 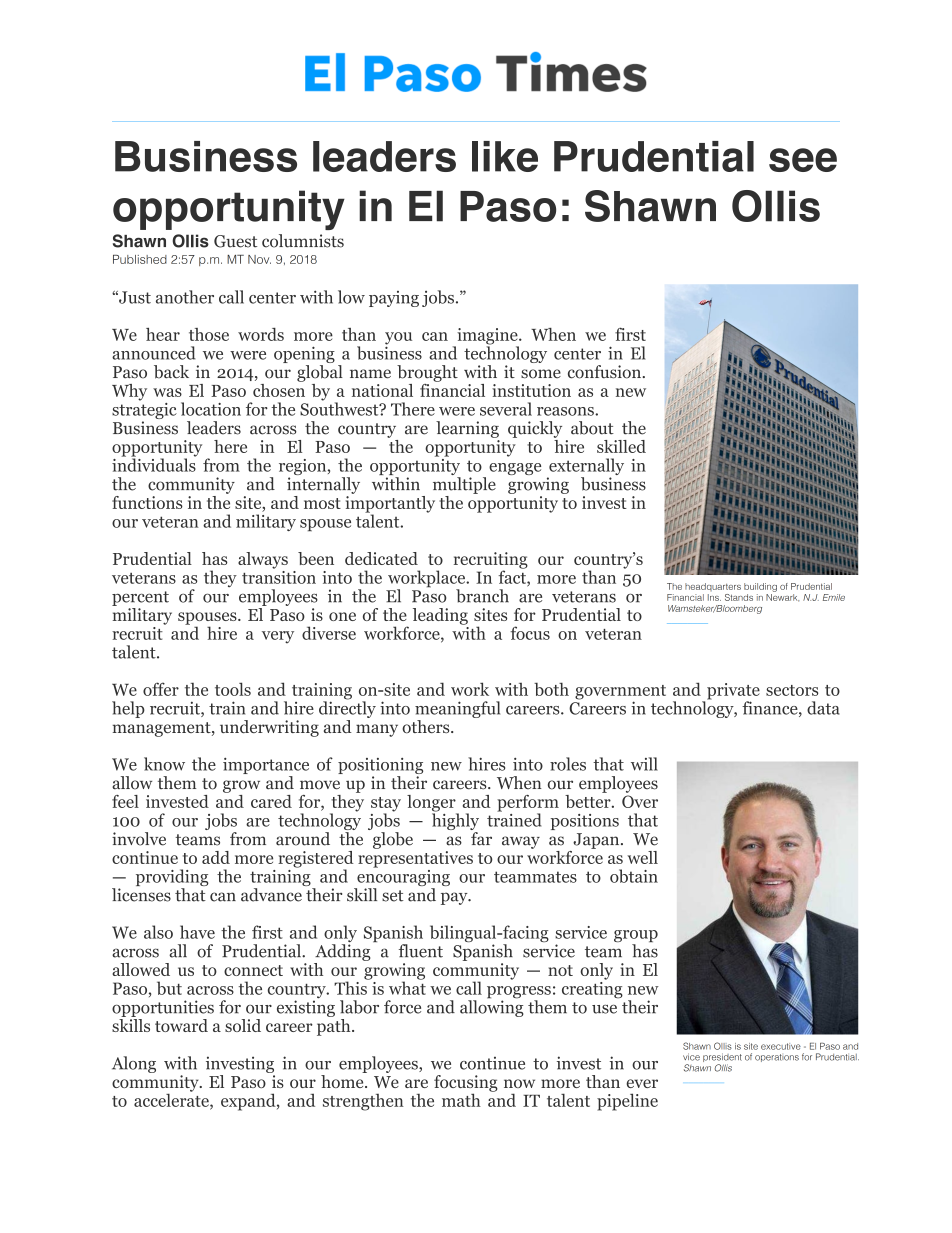 What do you see at coordinates (505, 156) in the screenshot?
I see `like` at bounding box center [505, 156].
